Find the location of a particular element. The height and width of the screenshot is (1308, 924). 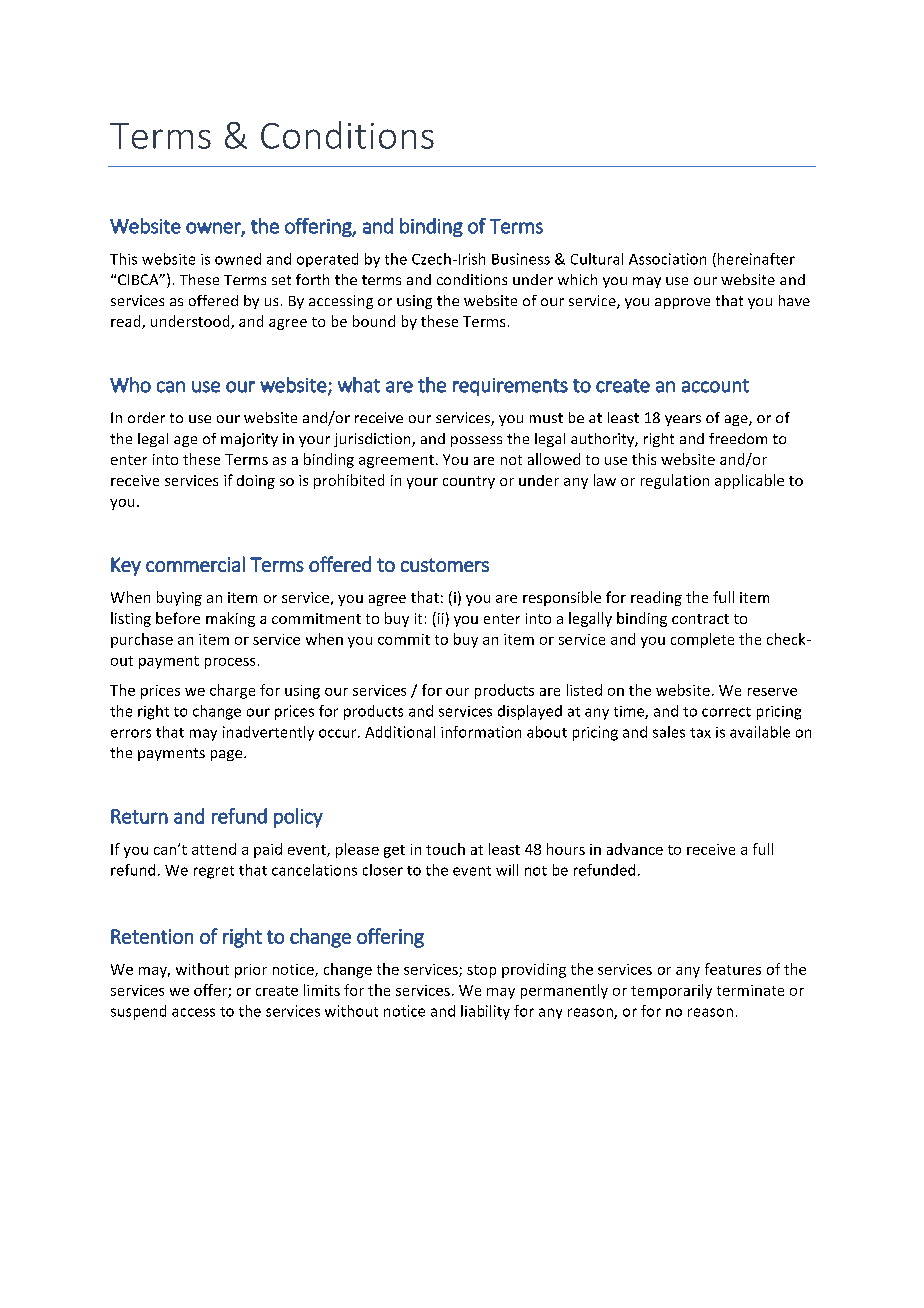

owned is located at coordinates (238, 259).
